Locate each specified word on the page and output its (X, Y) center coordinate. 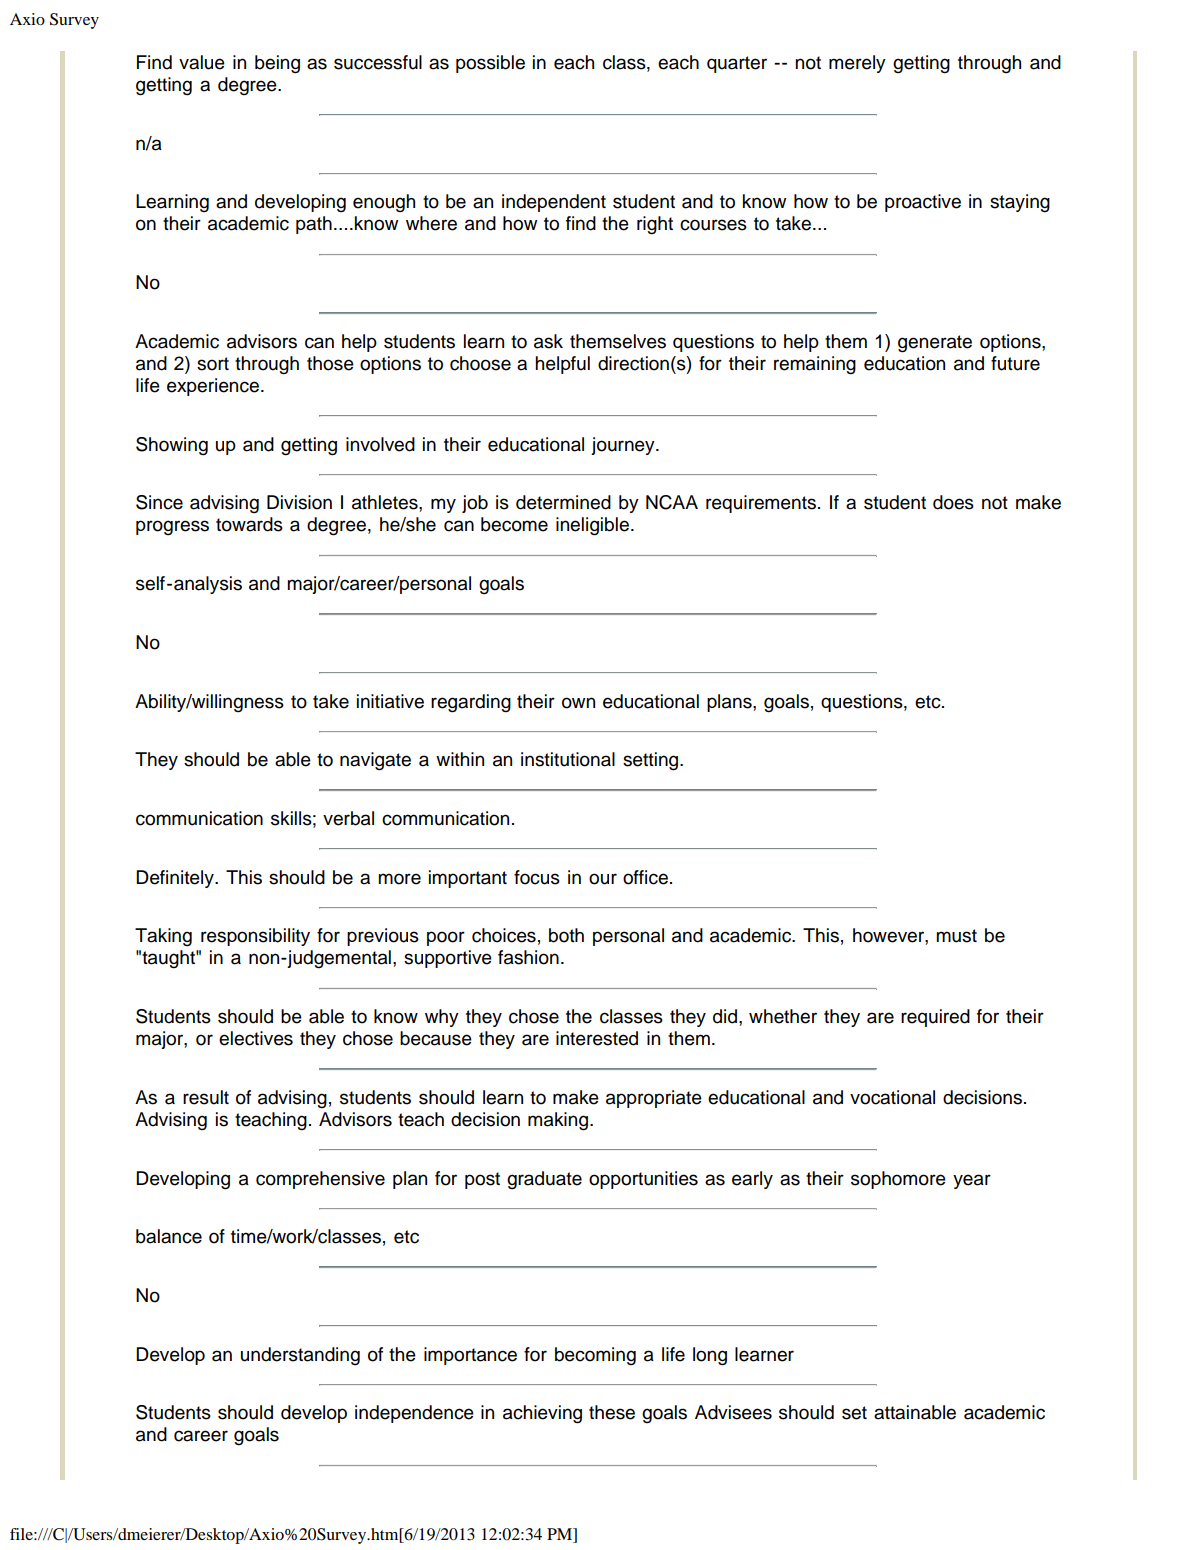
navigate (375, 761)
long (710, 1356)
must (956, 936)
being (277, 64)
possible (490, 64)
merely (857, 64)
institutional (568, 759)
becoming (595, 1356)
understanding (300, 1356)
